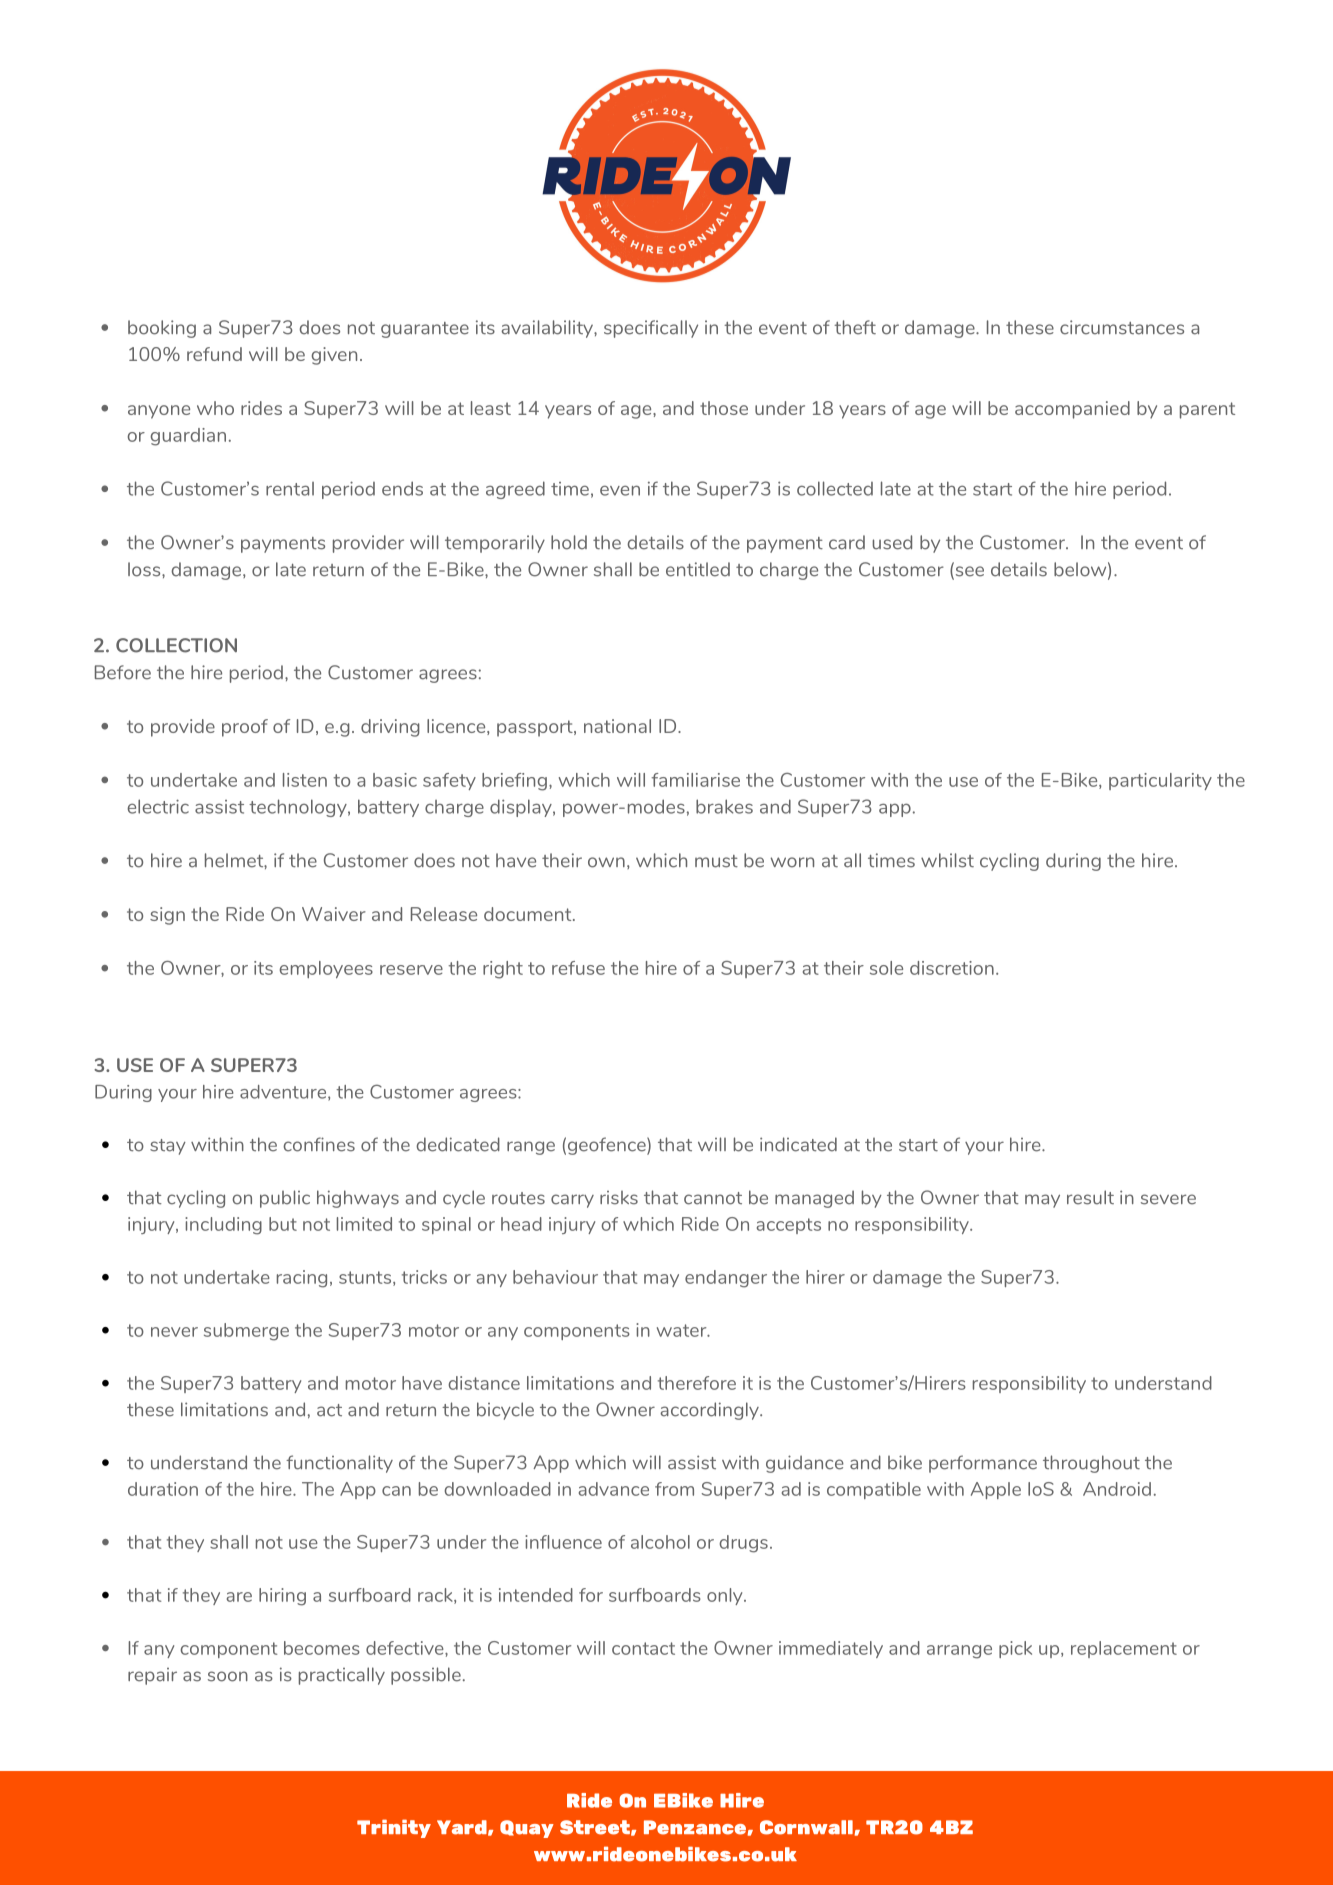 The image size is (1333, 1885). Describe the element at coordinates (527, 1829) in the document. I see `Quay` at that location.
